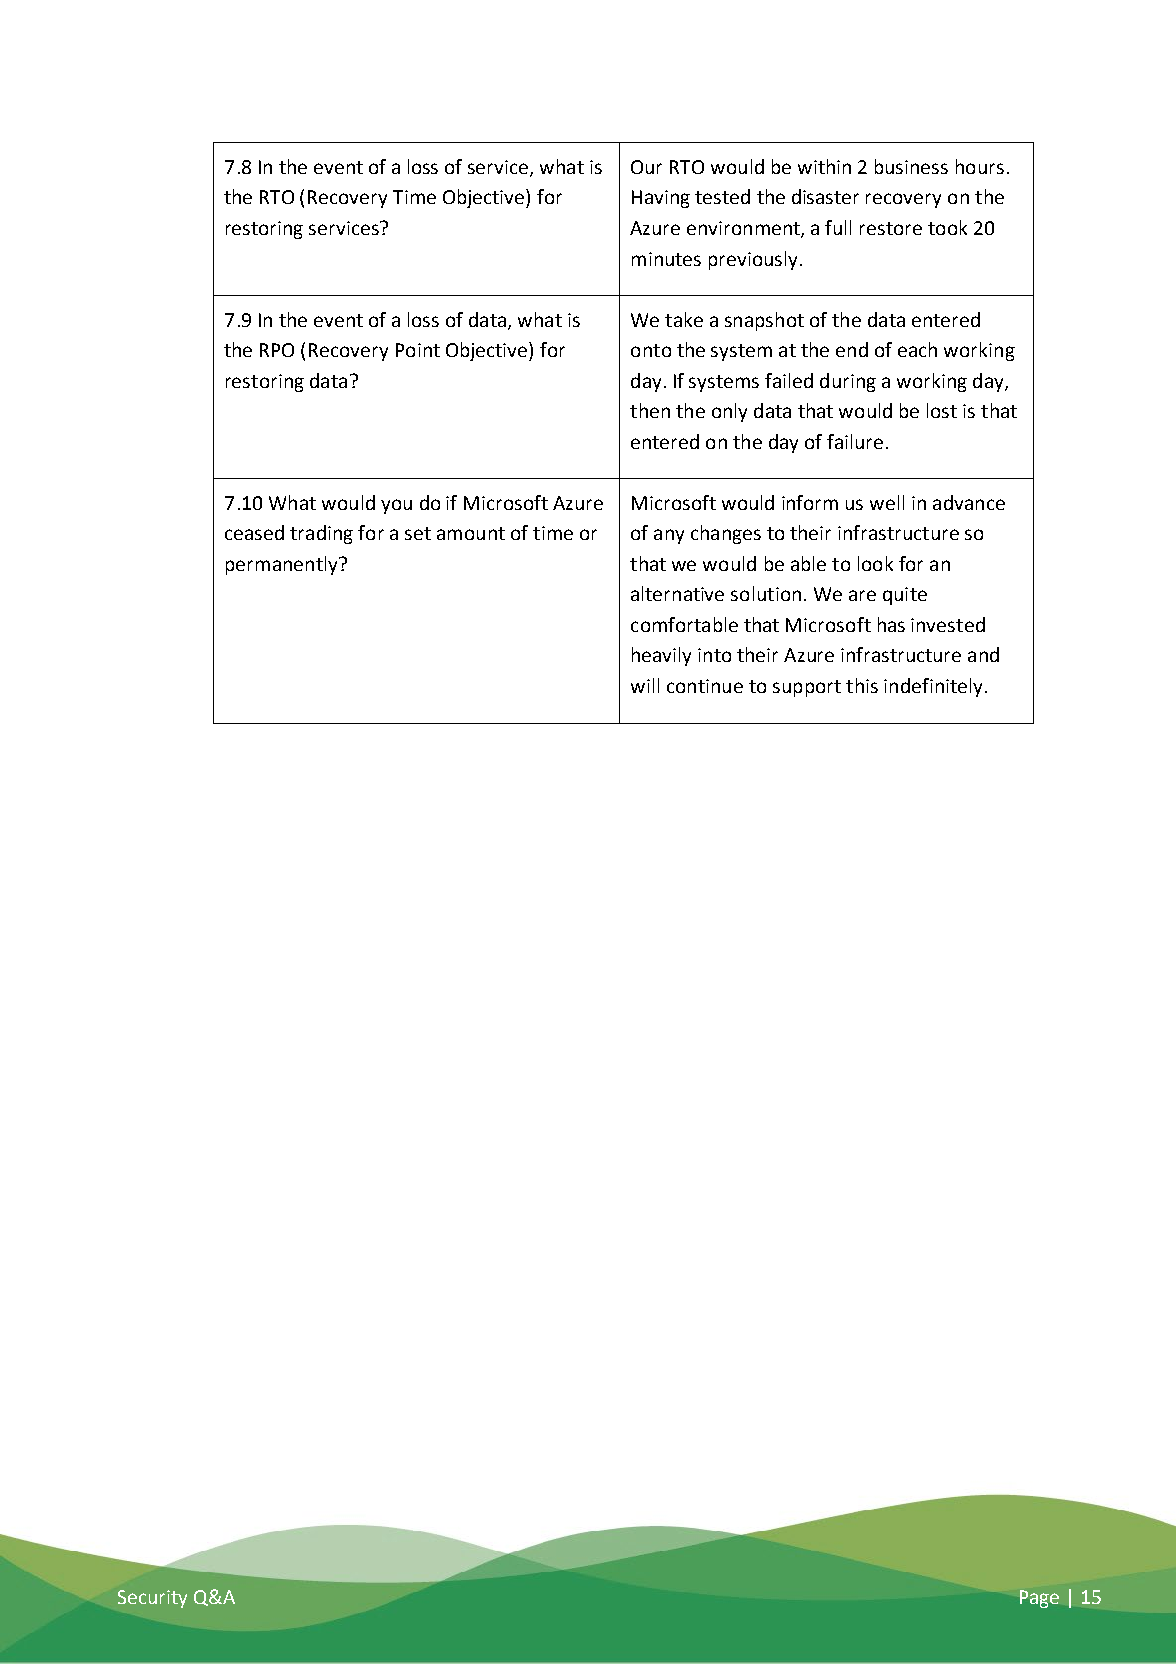 The image size is (1176, 1664). I want to click on then, so click(650, 410).
